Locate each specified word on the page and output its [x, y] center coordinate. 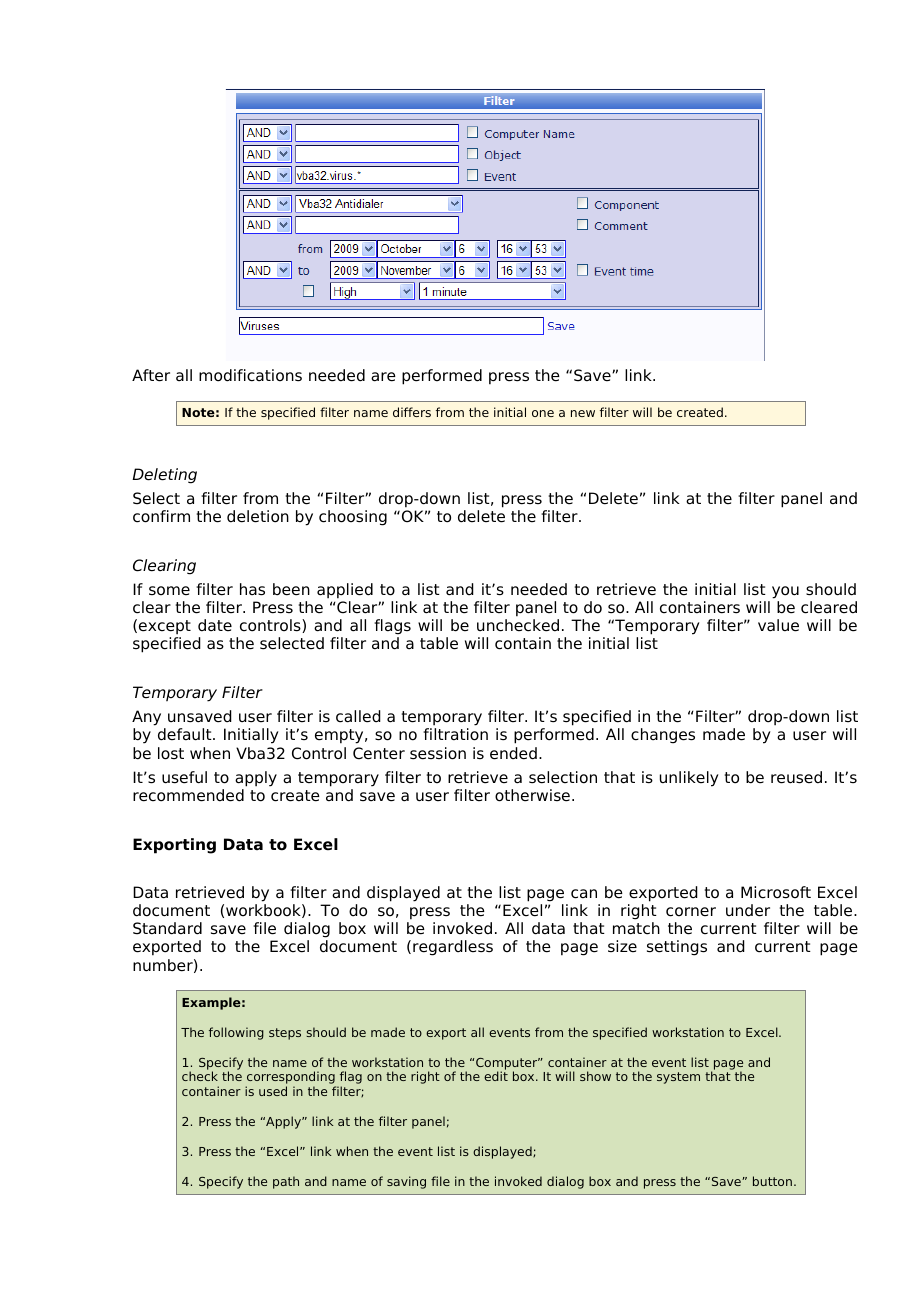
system [678, 1078]
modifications [250, 375]
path [286, 1182]
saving [406, 1182]
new [583, 413]
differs [412, 412]
